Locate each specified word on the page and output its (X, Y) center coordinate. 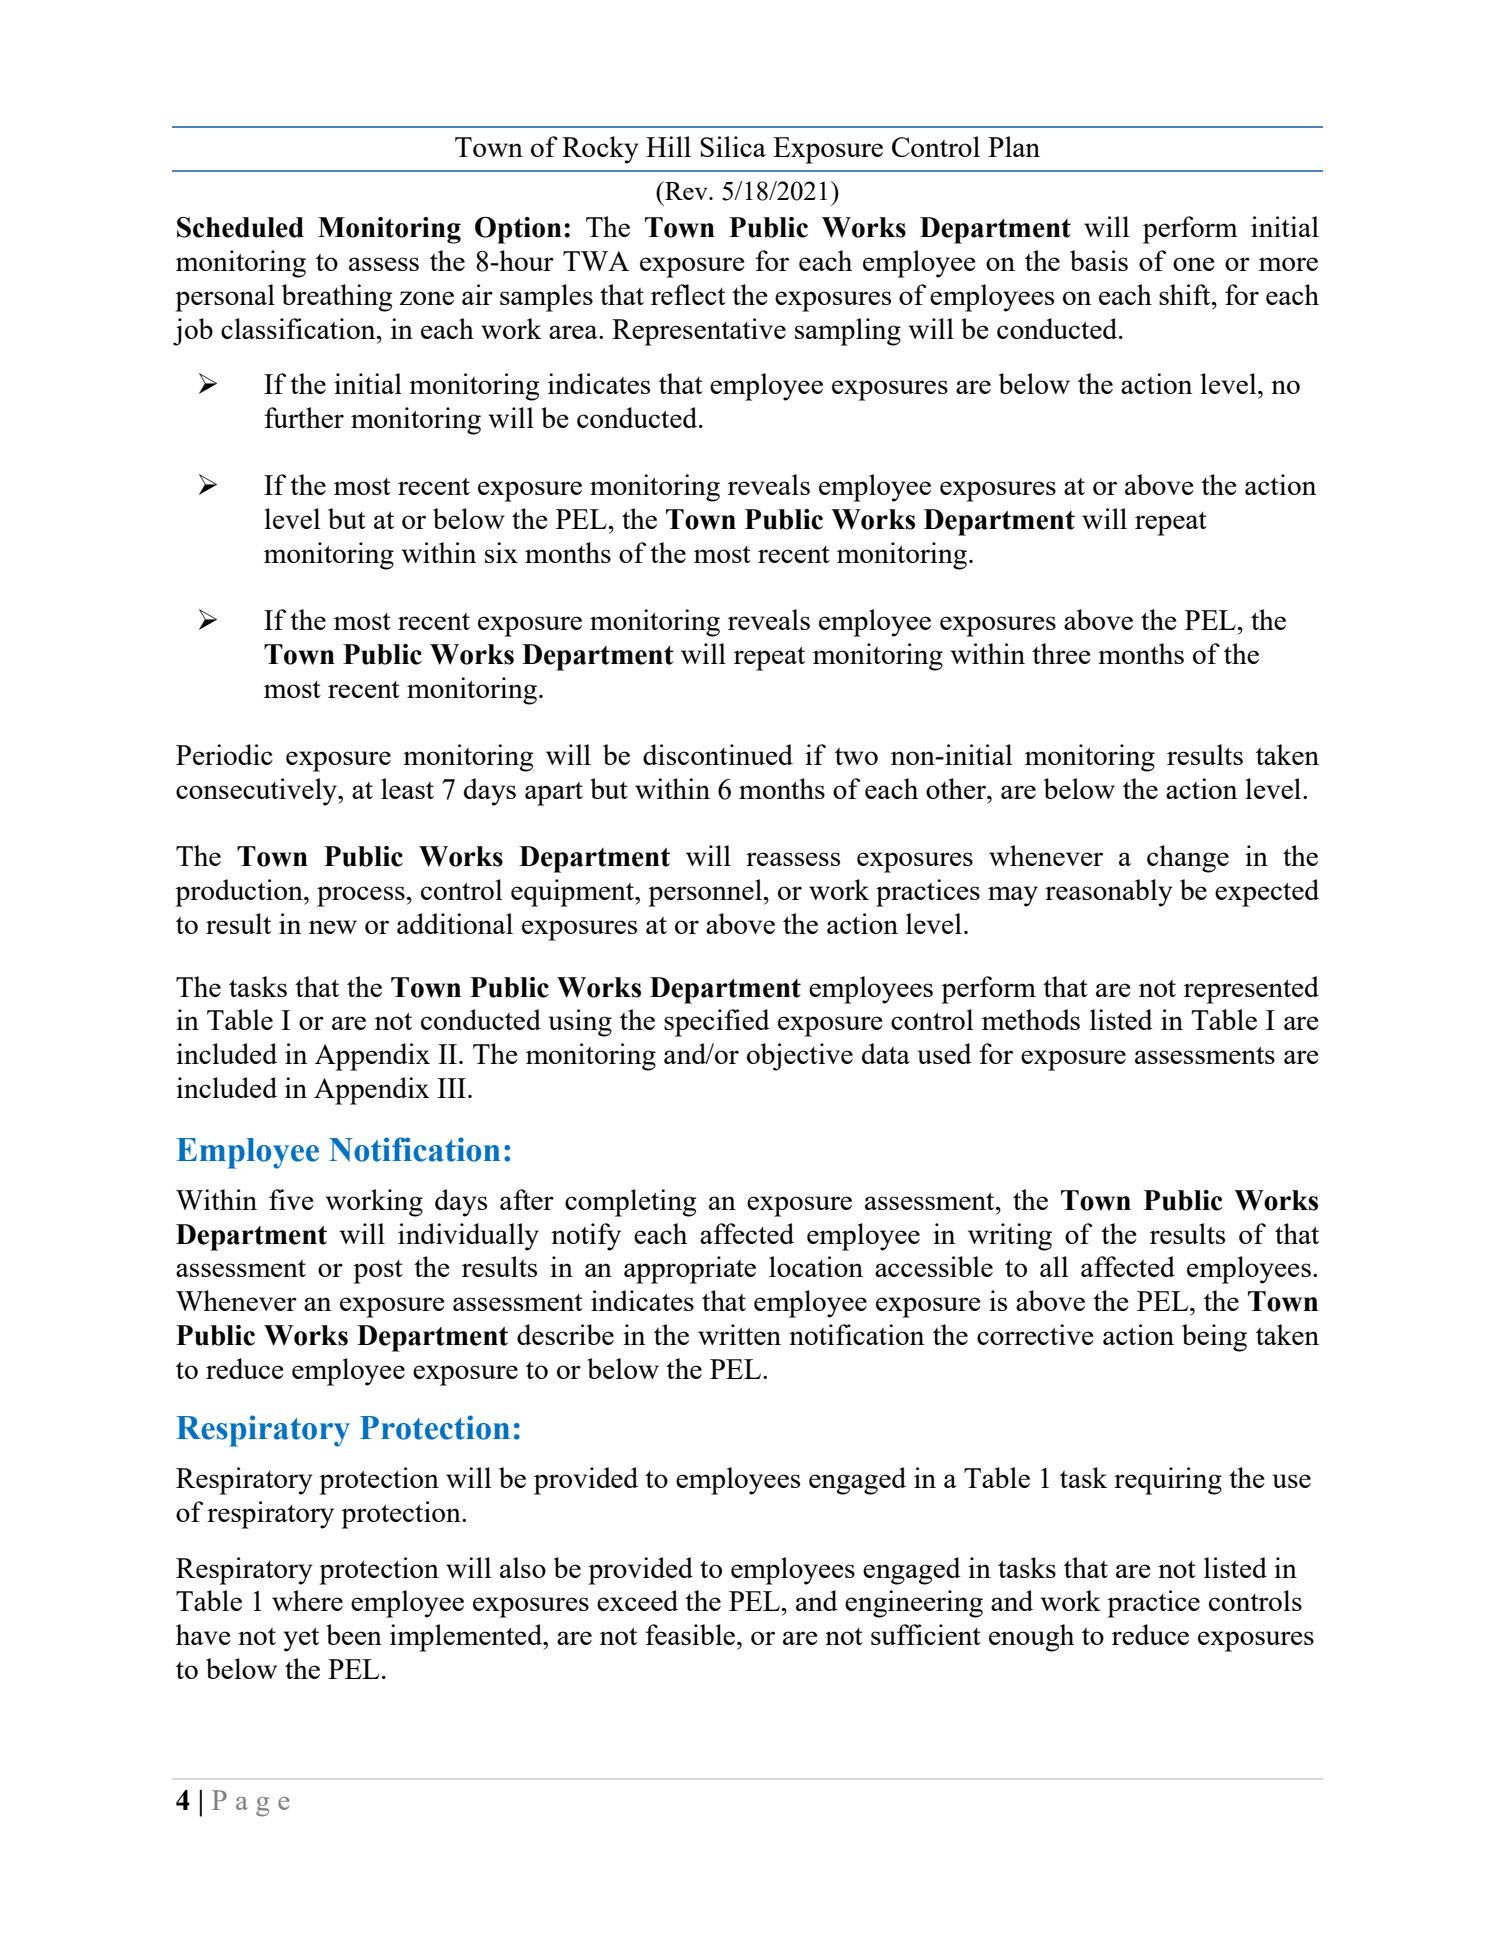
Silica (733, 146)
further (304, 417)
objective (800, 1057)
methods (1031, 1019)
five (291, 1199)
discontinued (718, 754)
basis (1099, 260)
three (1061, 653)
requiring (1168, 1481)
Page (251, 1803)
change (1188, 859)
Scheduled (240, 227)
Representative (699, 332)
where (307, 1600)
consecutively (257, 792)
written (739, 1334)
